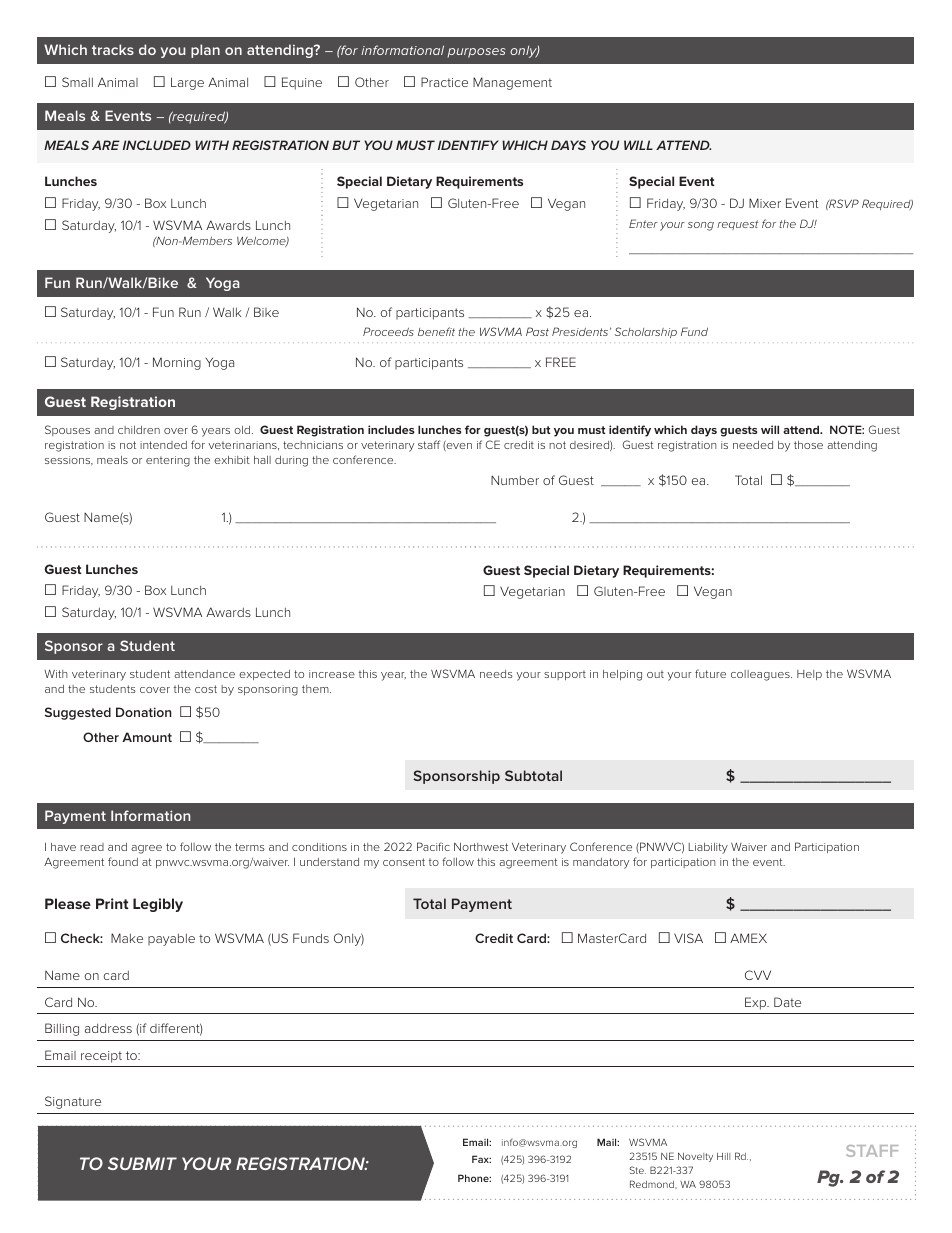 The image size is (952, 1233). I want to click on needs, so click(496, 674).
